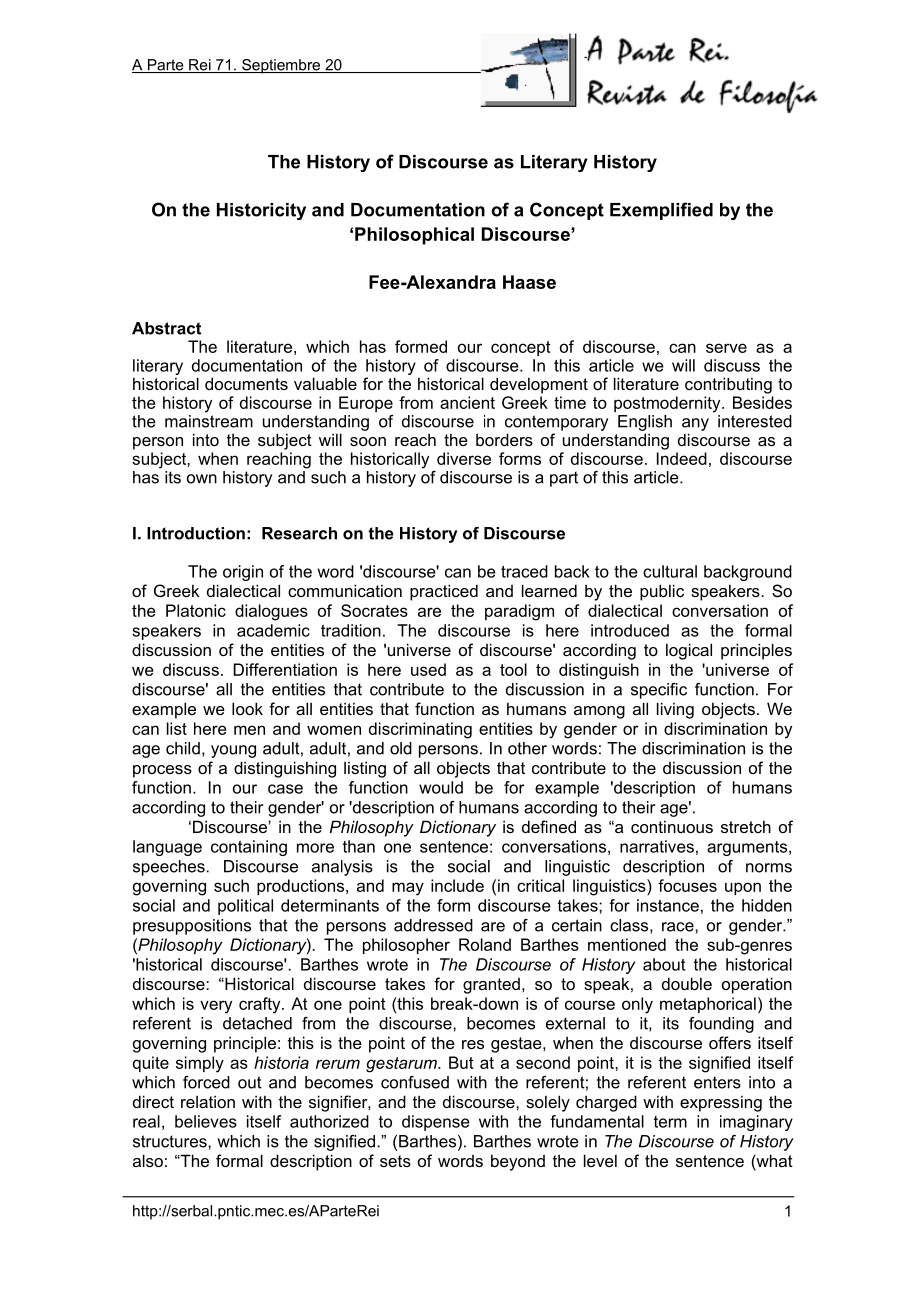 The width and height of the screenshot is (924, 1308). Describe the element at coordinates (206, 1121) in the screenshot. I see `believes` at that location.
